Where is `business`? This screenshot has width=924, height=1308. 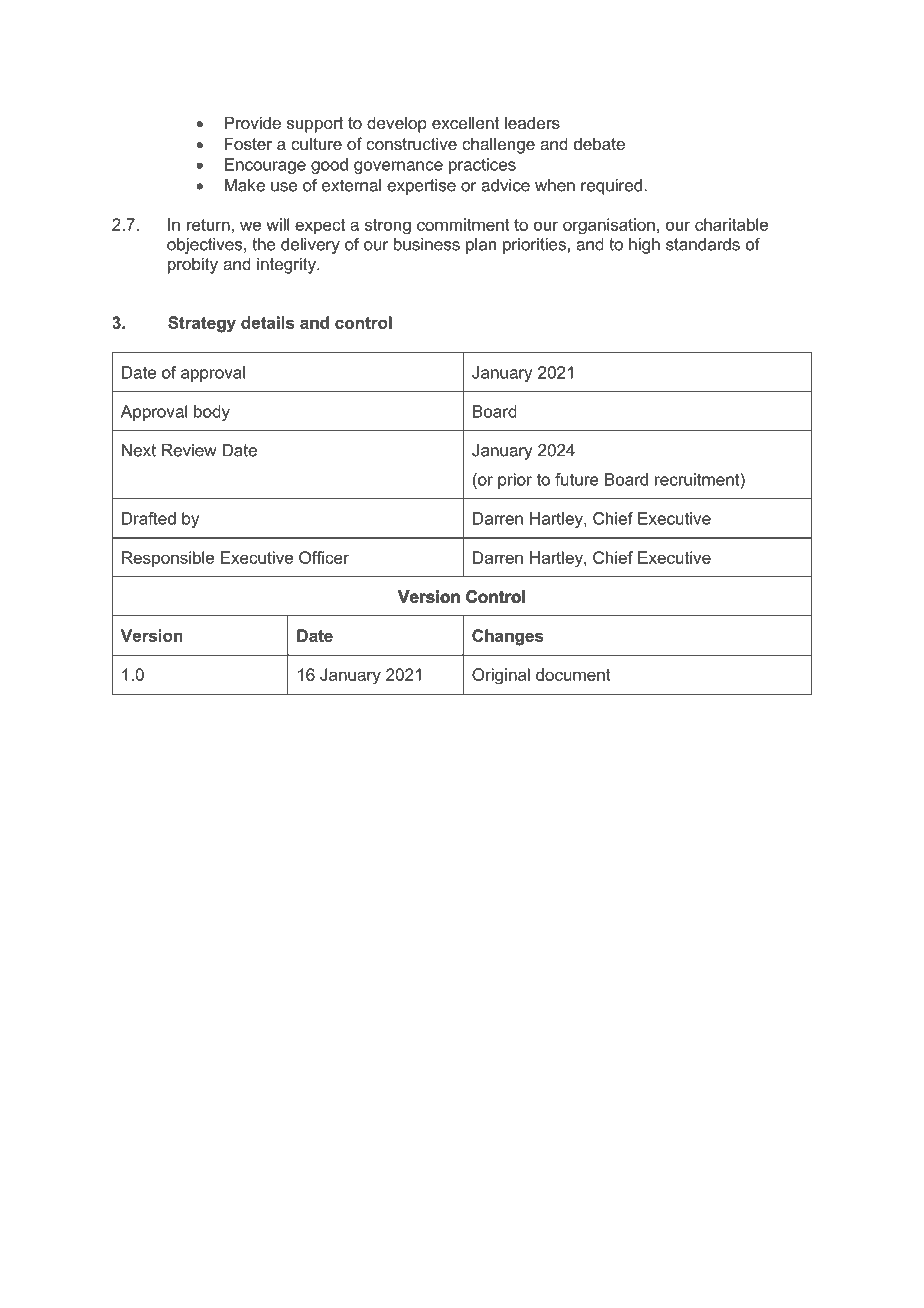 business is located at coordinates (427, 244).
